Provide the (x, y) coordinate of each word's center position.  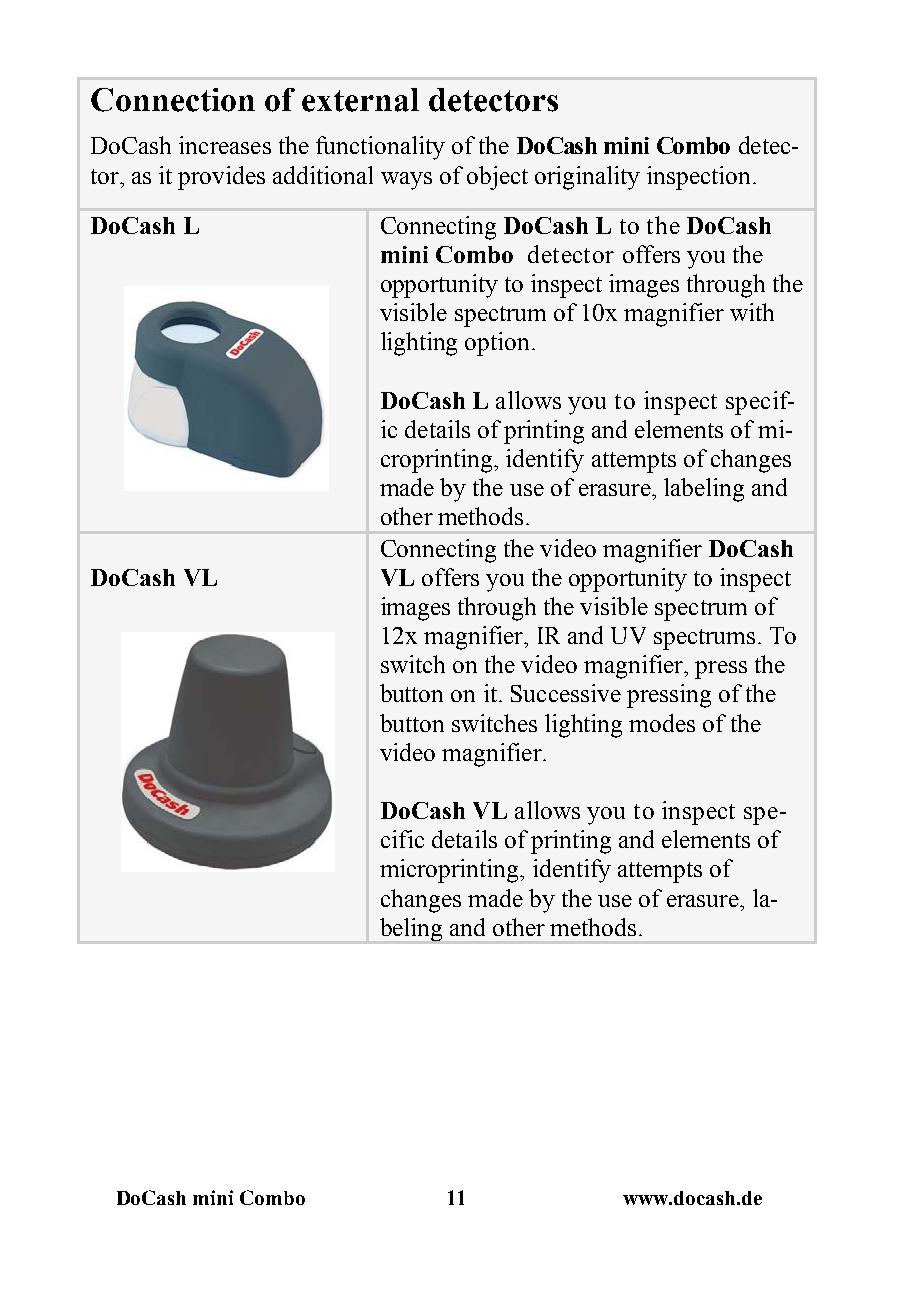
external (360, 100)
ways (406, 181)
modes (662, 723)
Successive (566, 693)
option (497, 344)
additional (323, 175)
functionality (380, 148)
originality (587, 178)
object (497, 178)
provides (221, 178)
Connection (173, 100)
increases (225, 145)
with (752, 312)
